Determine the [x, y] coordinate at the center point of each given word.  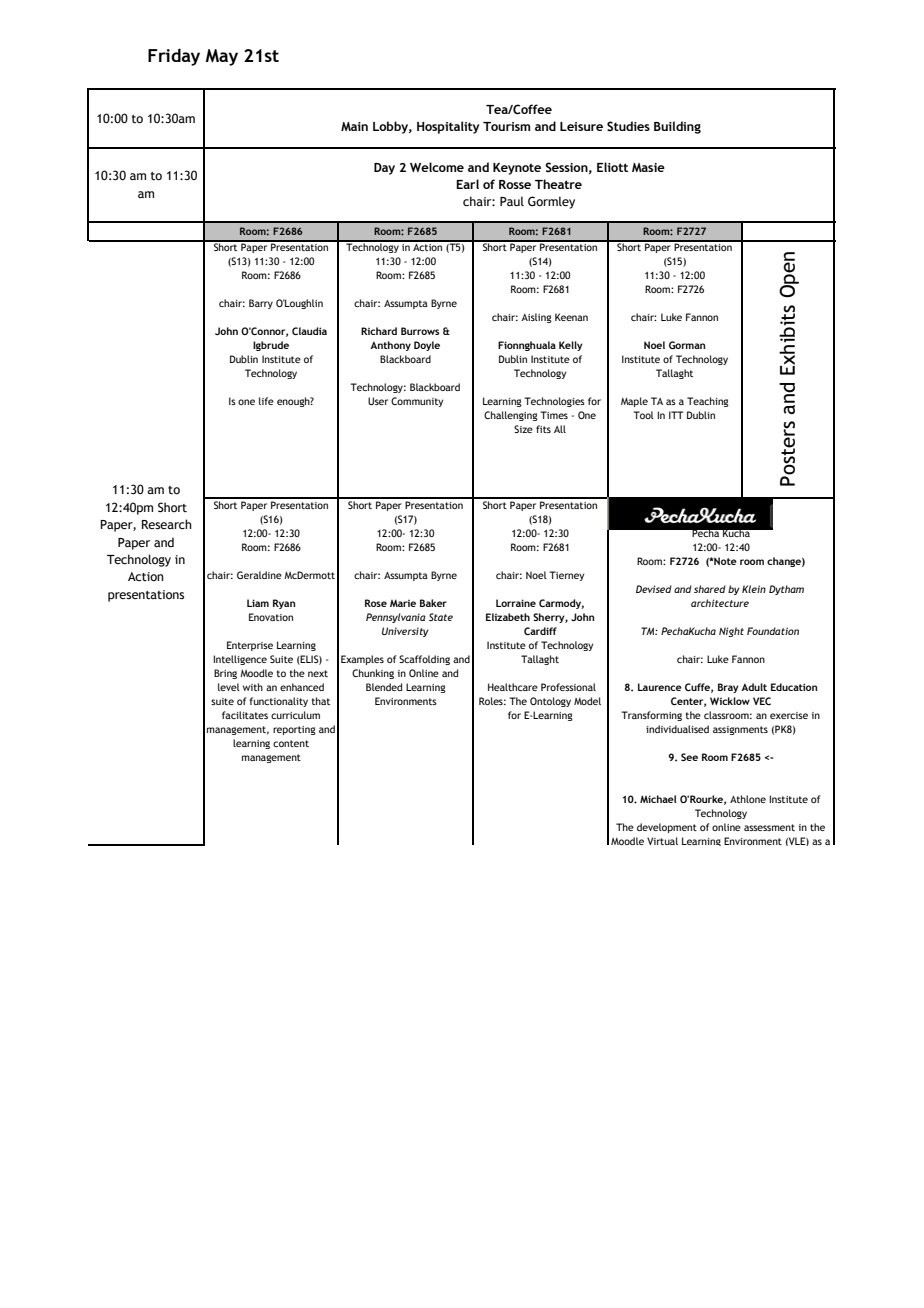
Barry [261, 304]
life [266, 401]
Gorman [687, 345]
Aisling [536, 318]
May [222, 57]
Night [731, 632]
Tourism [506, 126]
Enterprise [250, 646]
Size [523, 429]
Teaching [708, 402]
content [291, 743]
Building [677, 127]
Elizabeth [508, 617]
